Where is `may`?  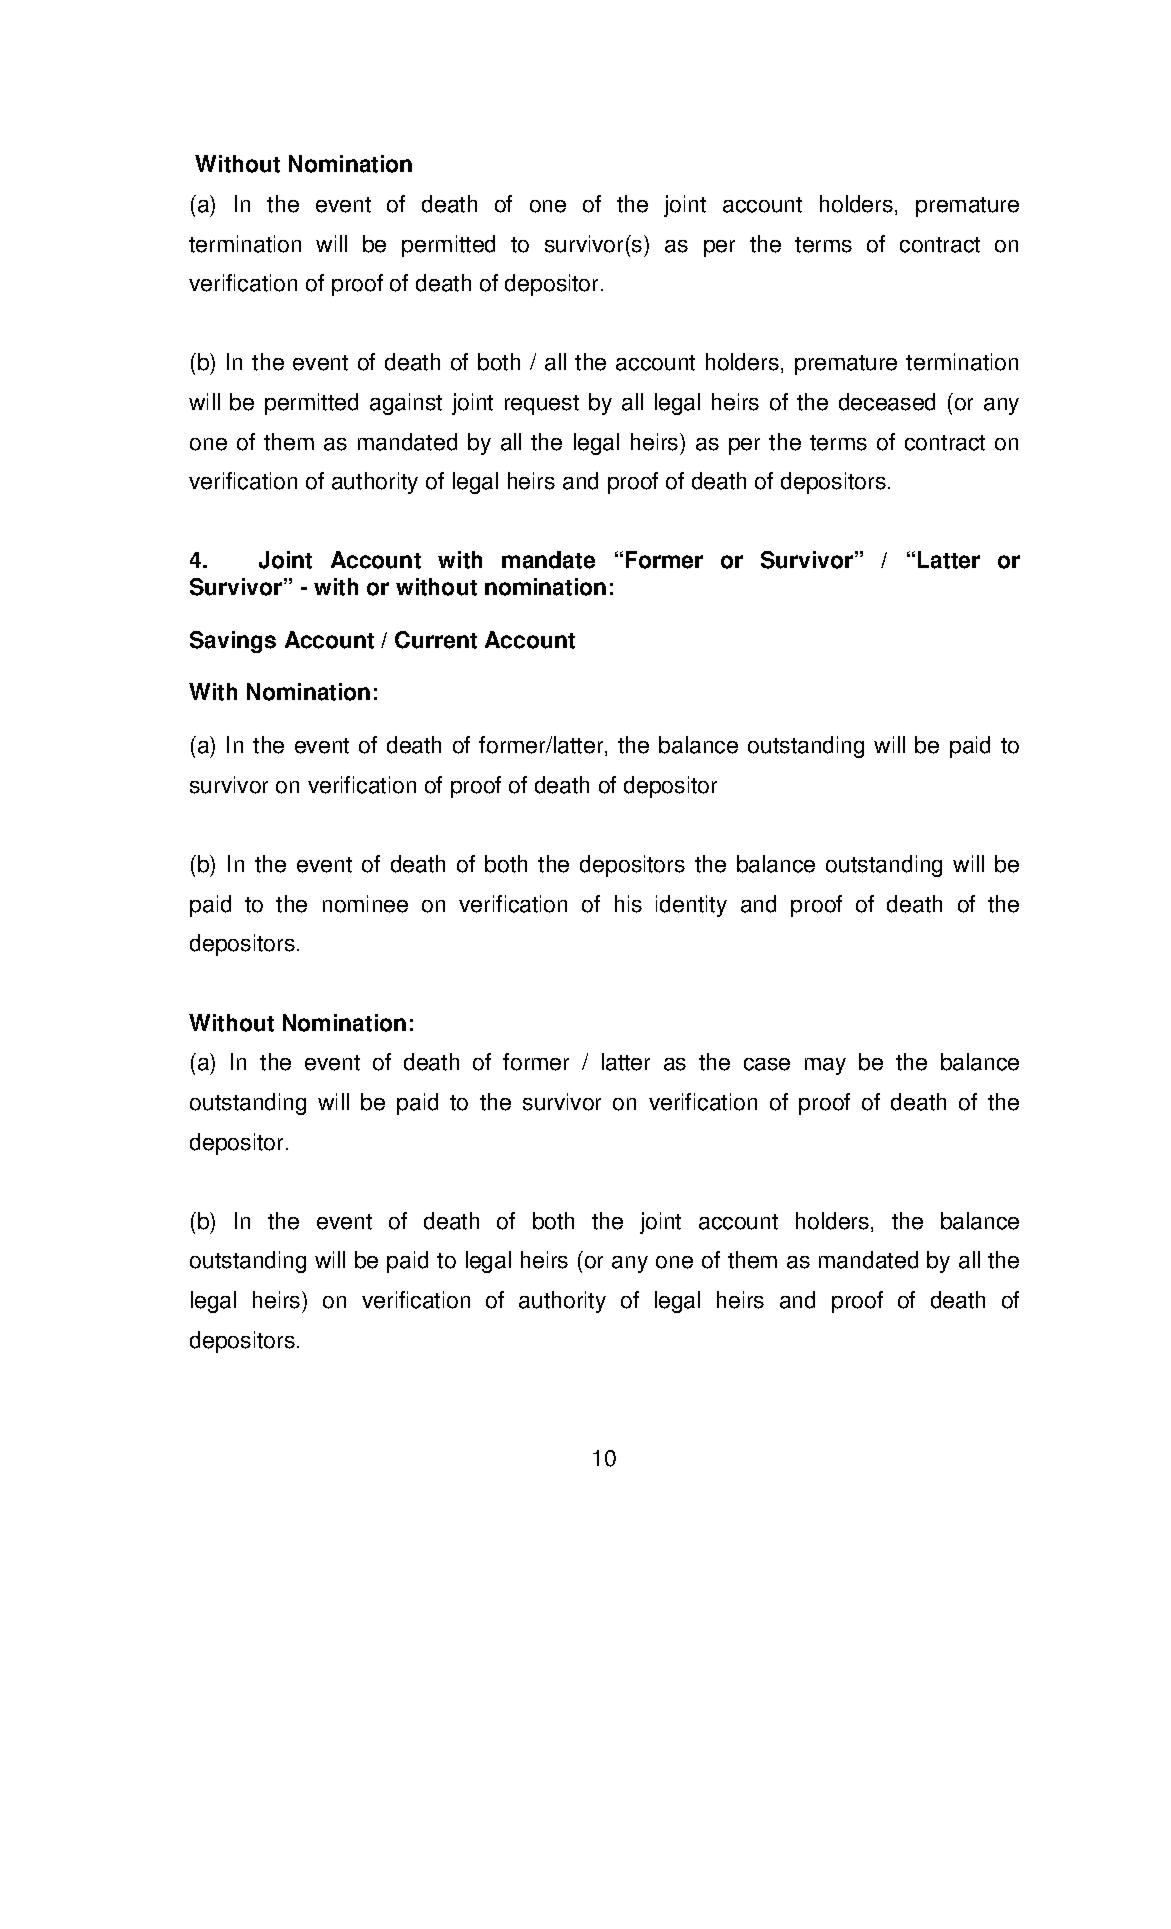
may is located at coordinates (825, 1066).
